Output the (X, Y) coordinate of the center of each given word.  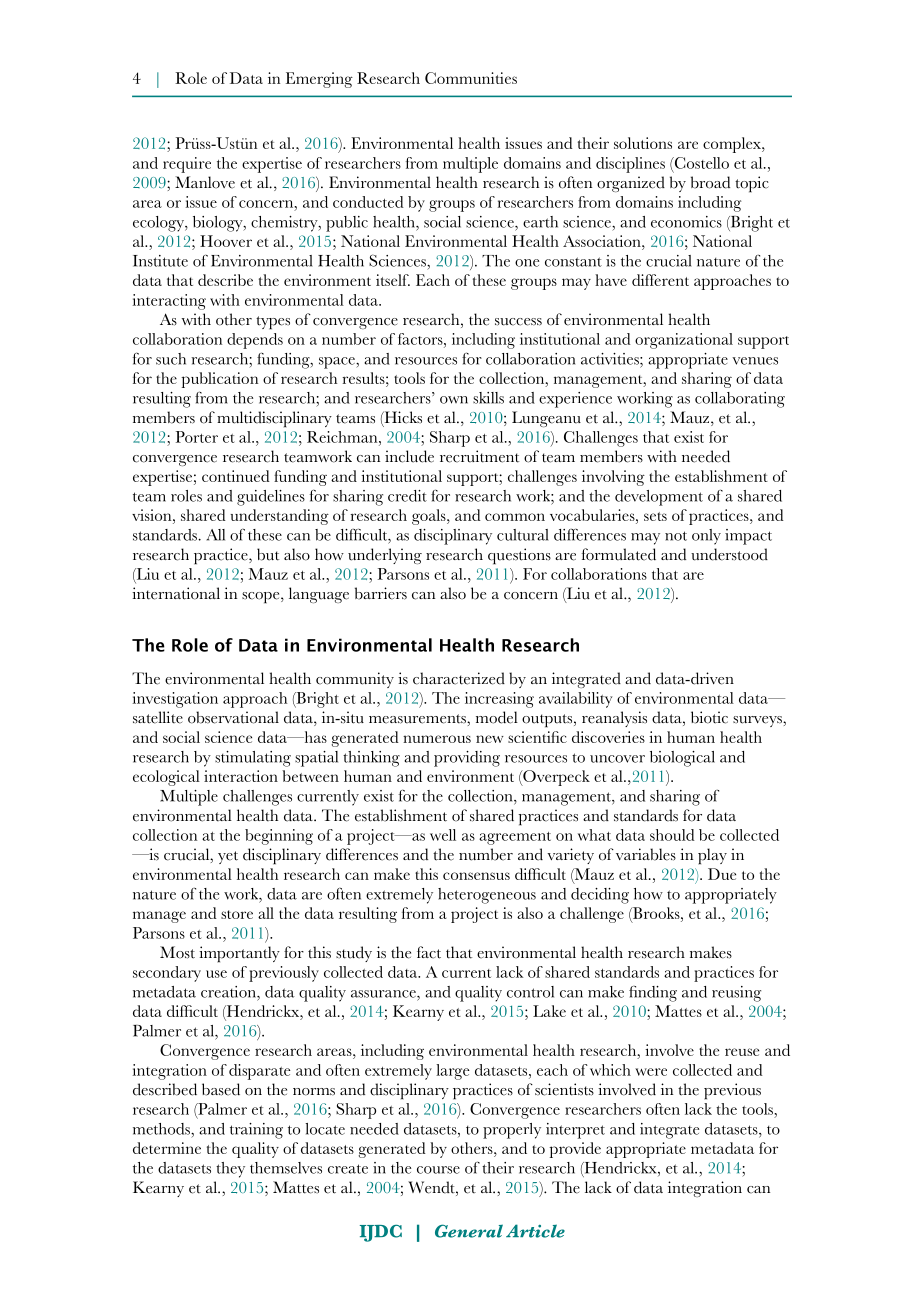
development (659, 498)
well (443, 835)
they (230, 1170)
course (438, 1170)
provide (575, 1150)
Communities (471, 78)
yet (228, 857)
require (187, 165)
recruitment (479, 456)
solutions (643, 143)
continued (236, 476)
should (672, 835)
